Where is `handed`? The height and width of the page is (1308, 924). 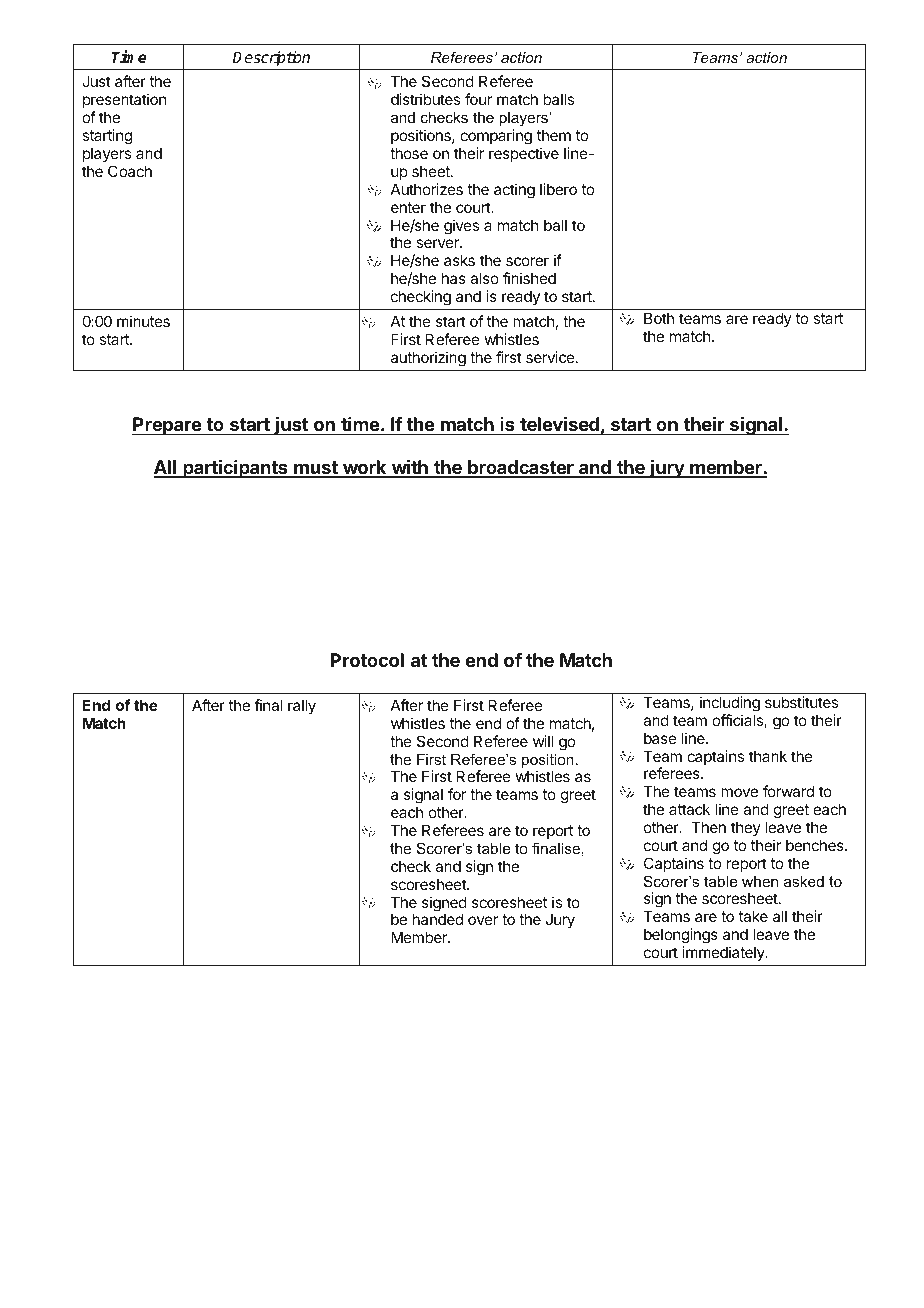
handed is located at coordinates (437, 919).
